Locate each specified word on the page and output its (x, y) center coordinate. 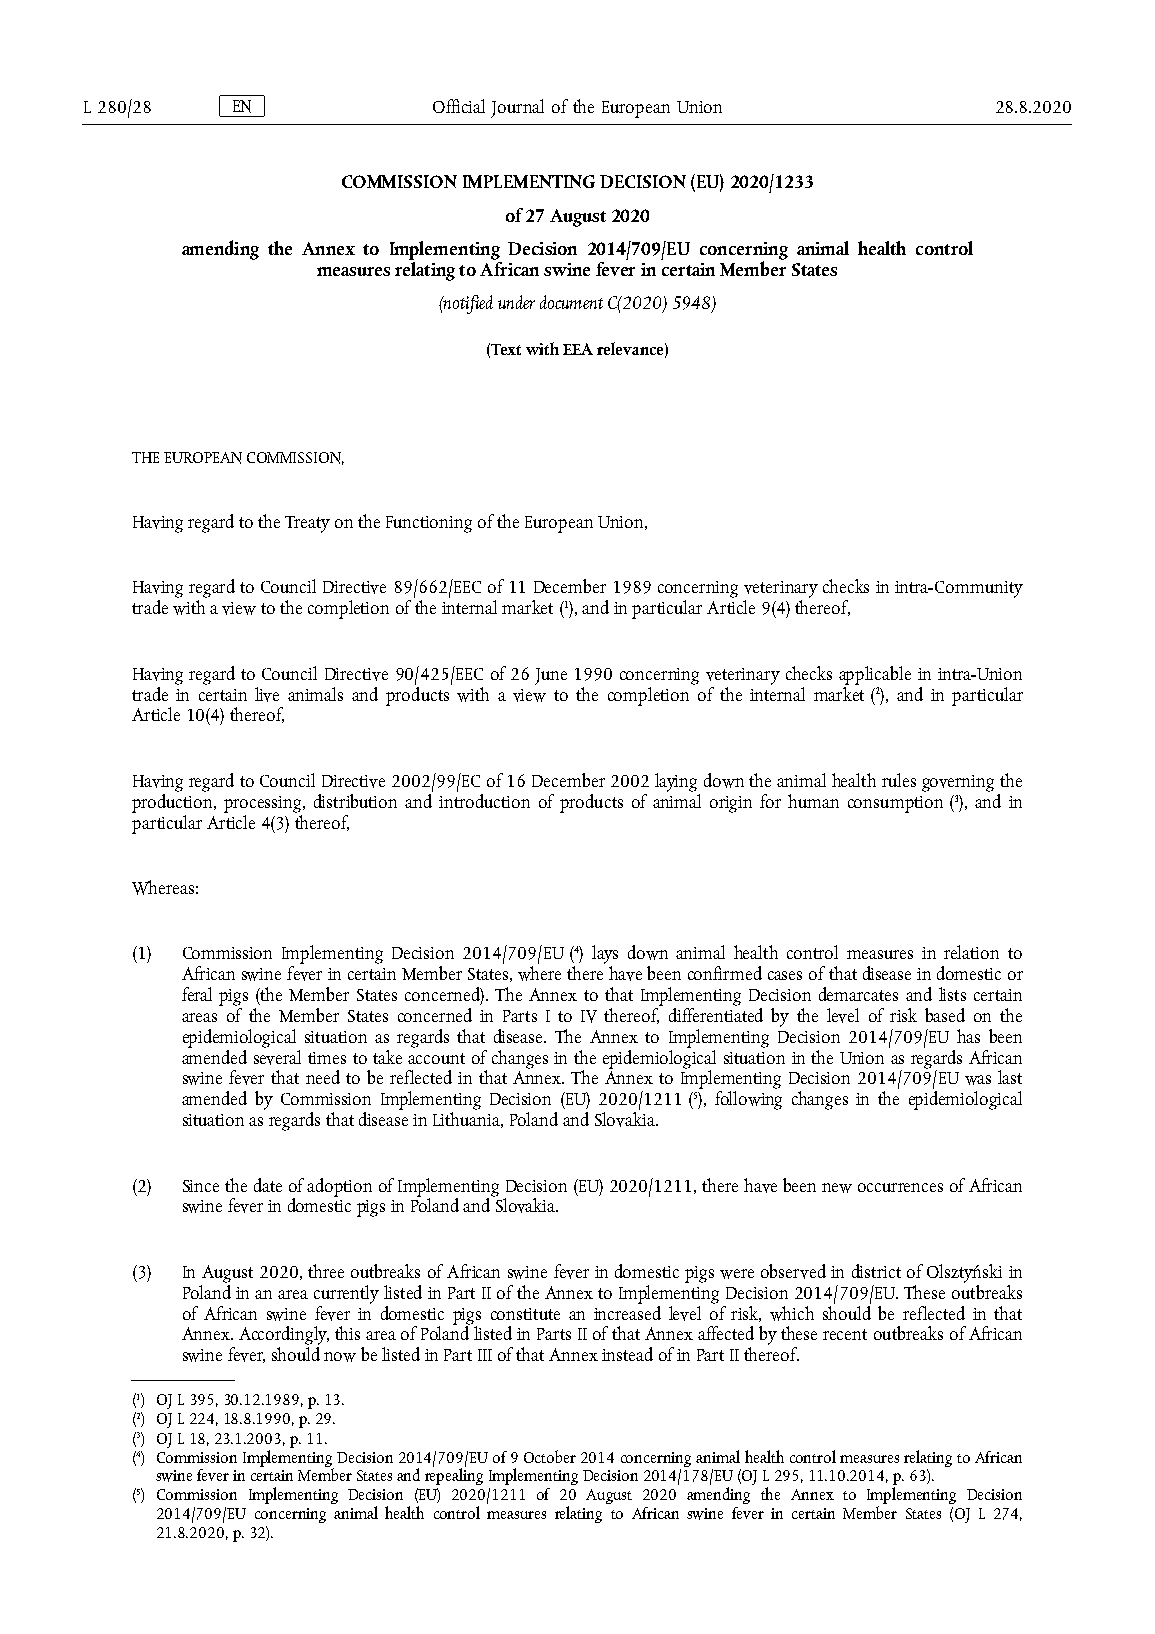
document (571, 302)
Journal (517, 108)
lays (605, 956)
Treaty (307, 524)
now (340, 1357)
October (550, 1456)
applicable (875, 675)
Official (459, 106)
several (277, 1056)
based (945, 1015)
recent (845, 1334)
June (551, 676)
